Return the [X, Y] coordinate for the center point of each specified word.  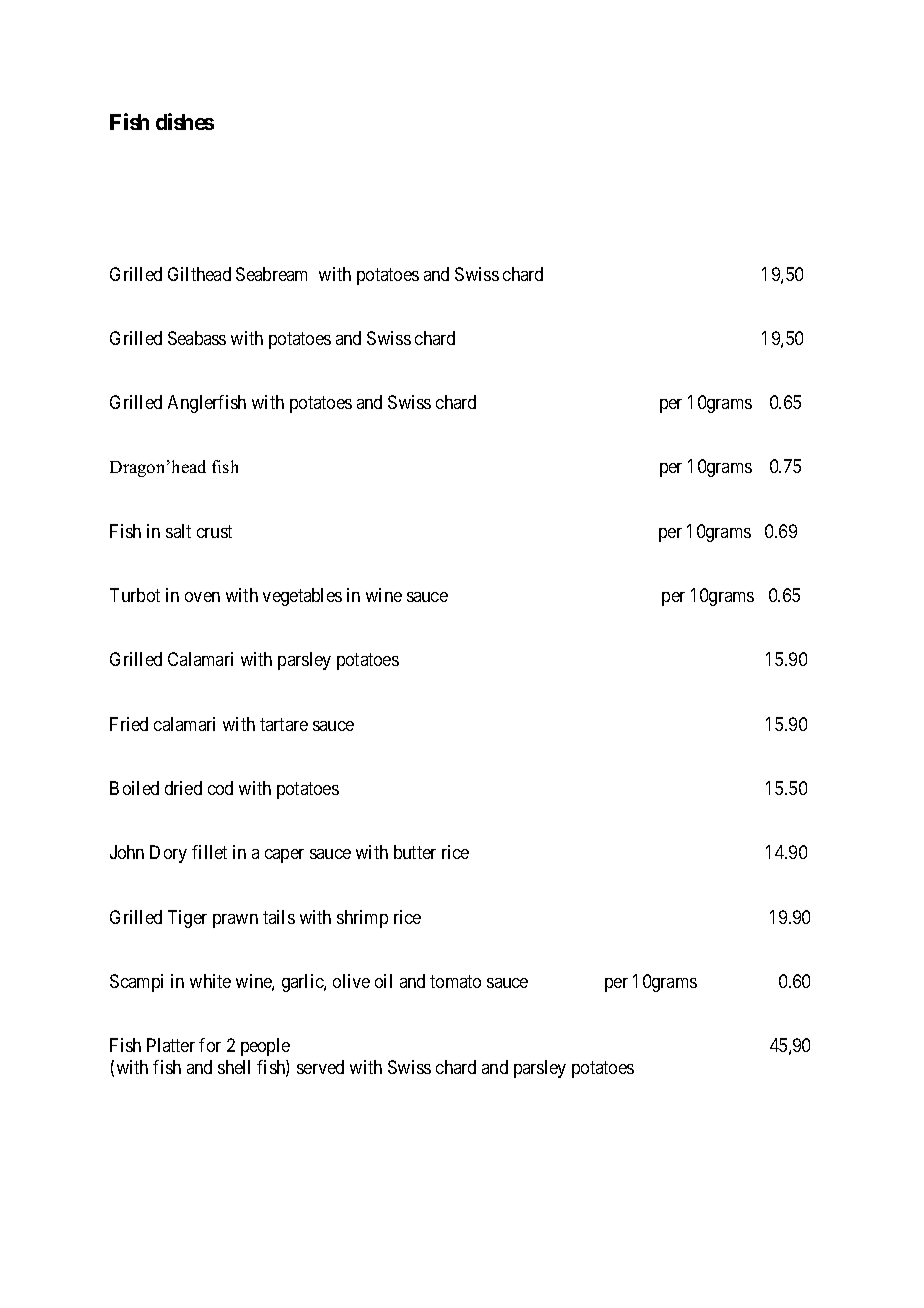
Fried [129, 724]
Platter [171, 1045]
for [210, 1045]
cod [220, 788]
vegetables [302, 597]
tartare [284, 724]
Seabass [197, 338]
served [320, 1067]
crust [214, 531]
